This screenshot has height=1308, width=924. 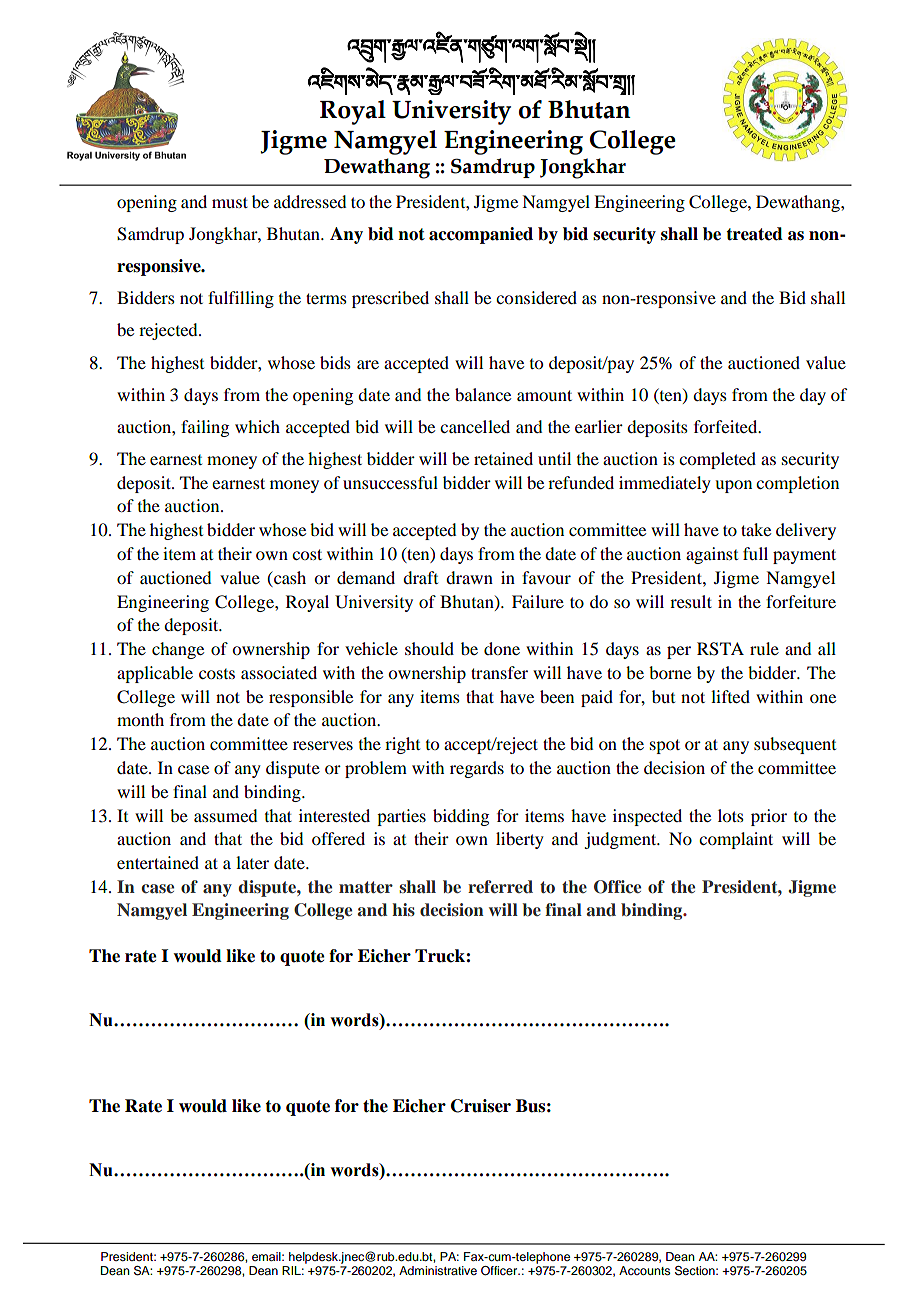 I want to click on Cruiser, so click(x=481, y=1106).
